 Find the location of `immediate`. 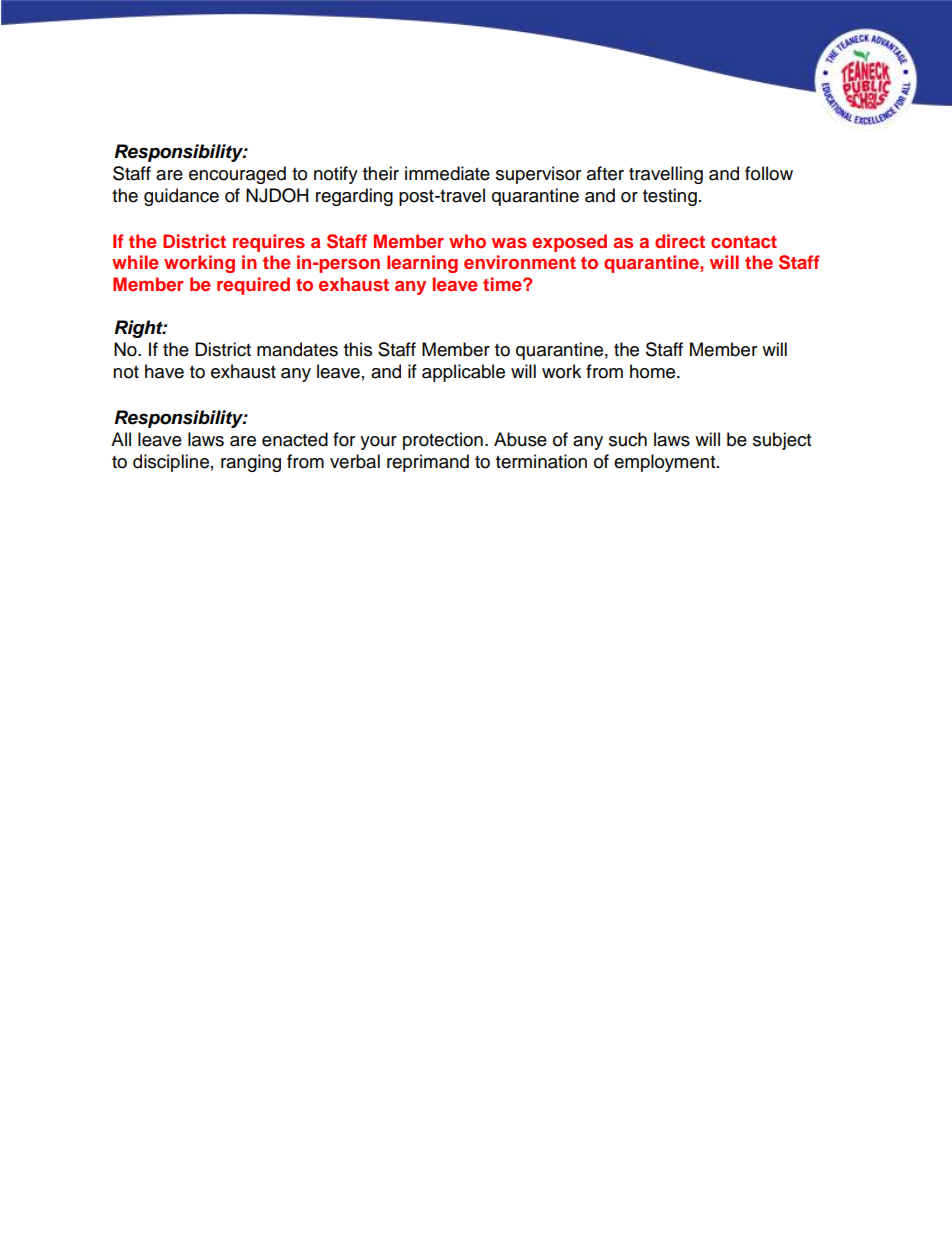

immediate is located at coordinates (447, 173).
